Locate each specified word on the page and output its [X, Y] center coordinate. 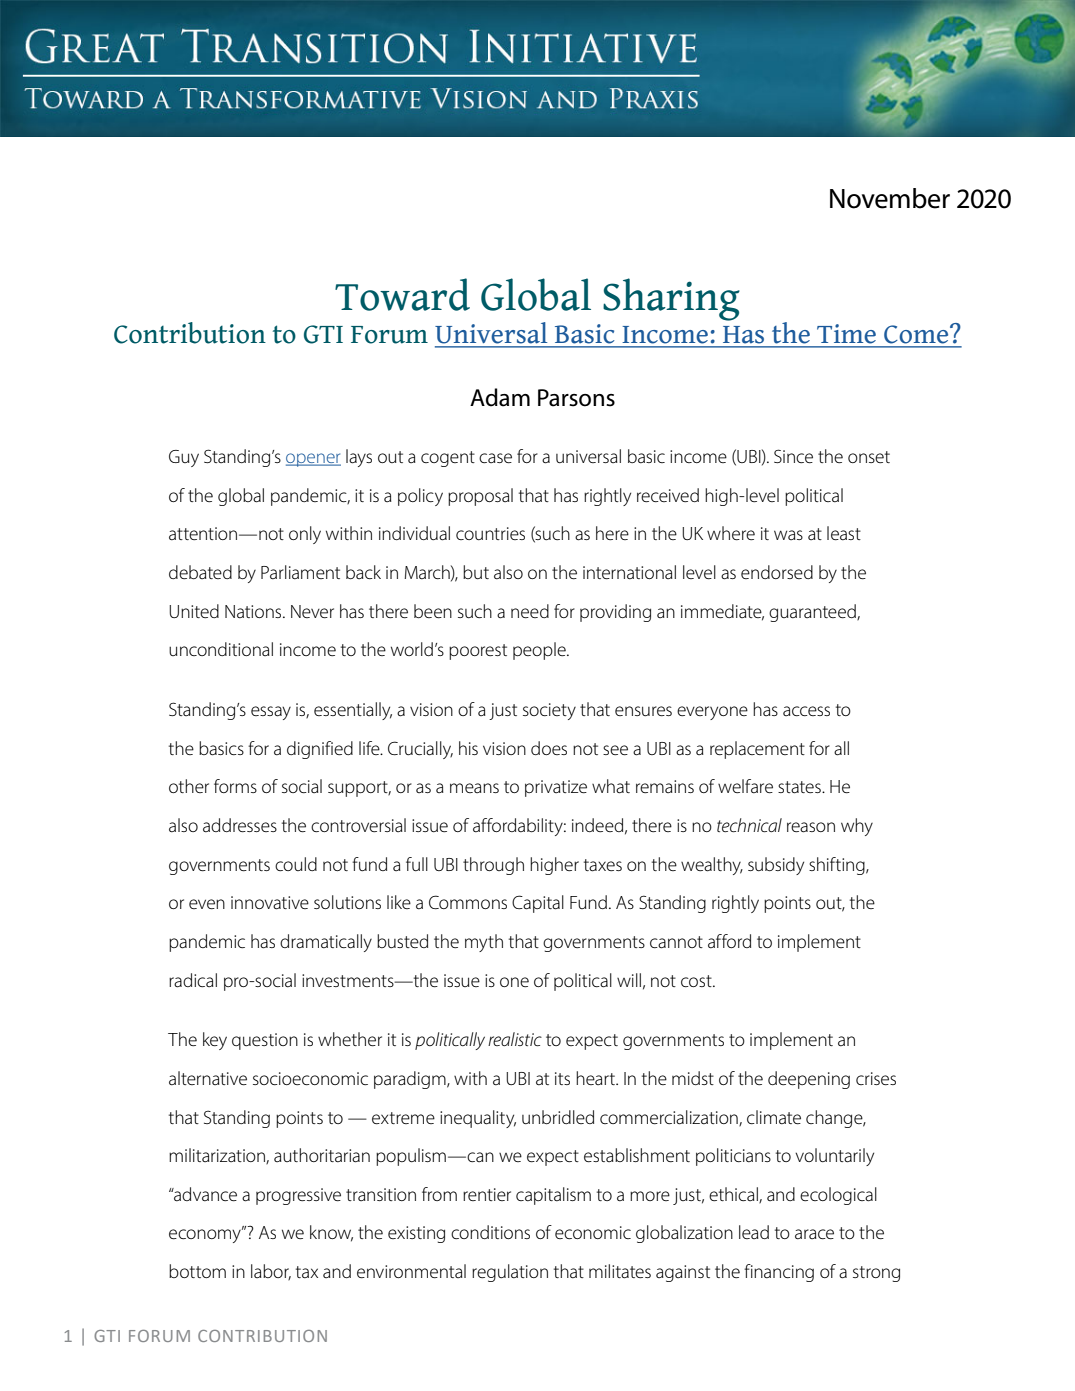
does [549, 748]
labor [271, 1272]
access [806, 711]
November [890, 198]
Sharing [671, 299]
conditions [490, 1232]
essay [271, 713]
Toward [402, 294]
